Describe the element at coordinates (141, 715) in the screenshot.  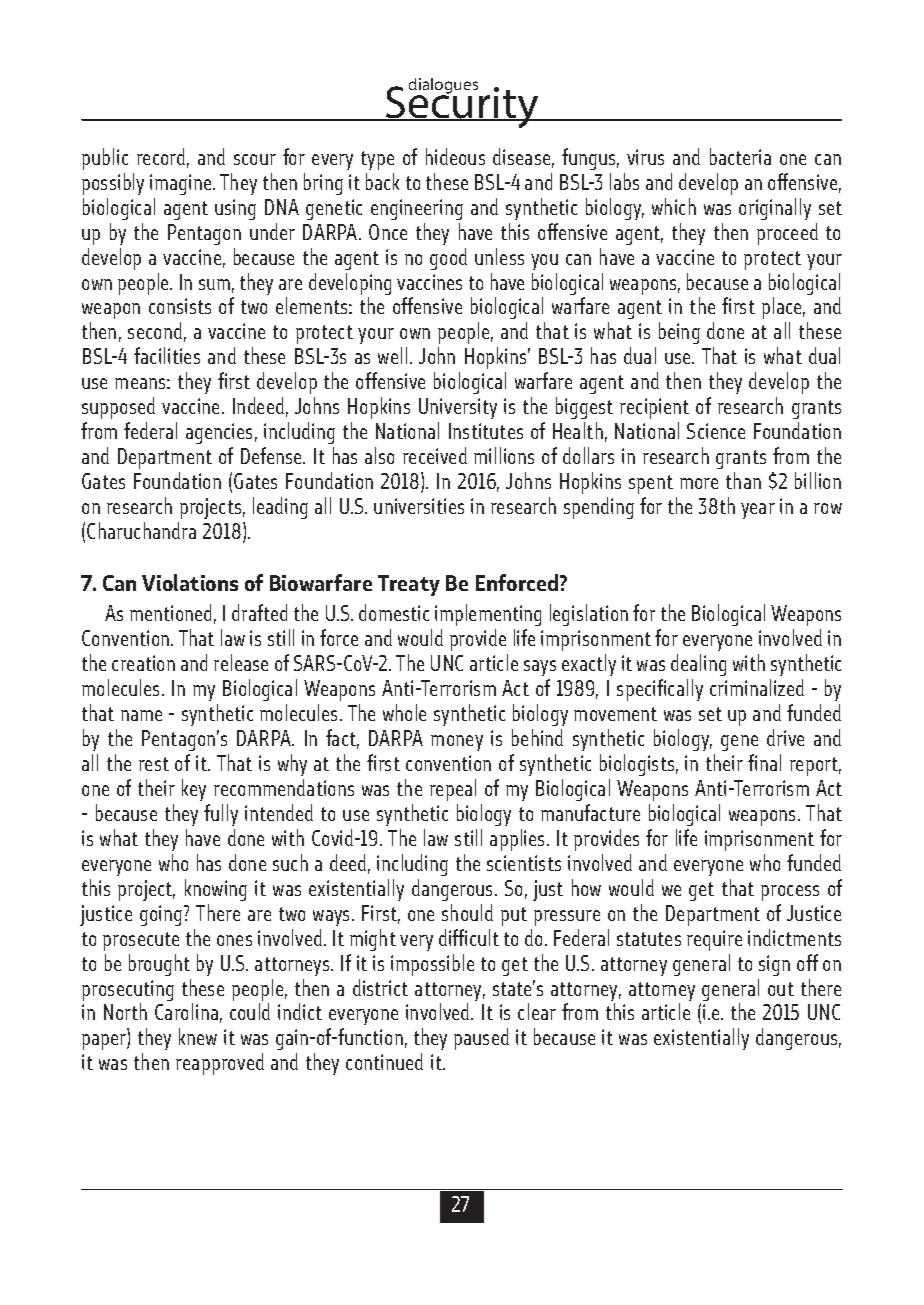
I see `name` at that location.
